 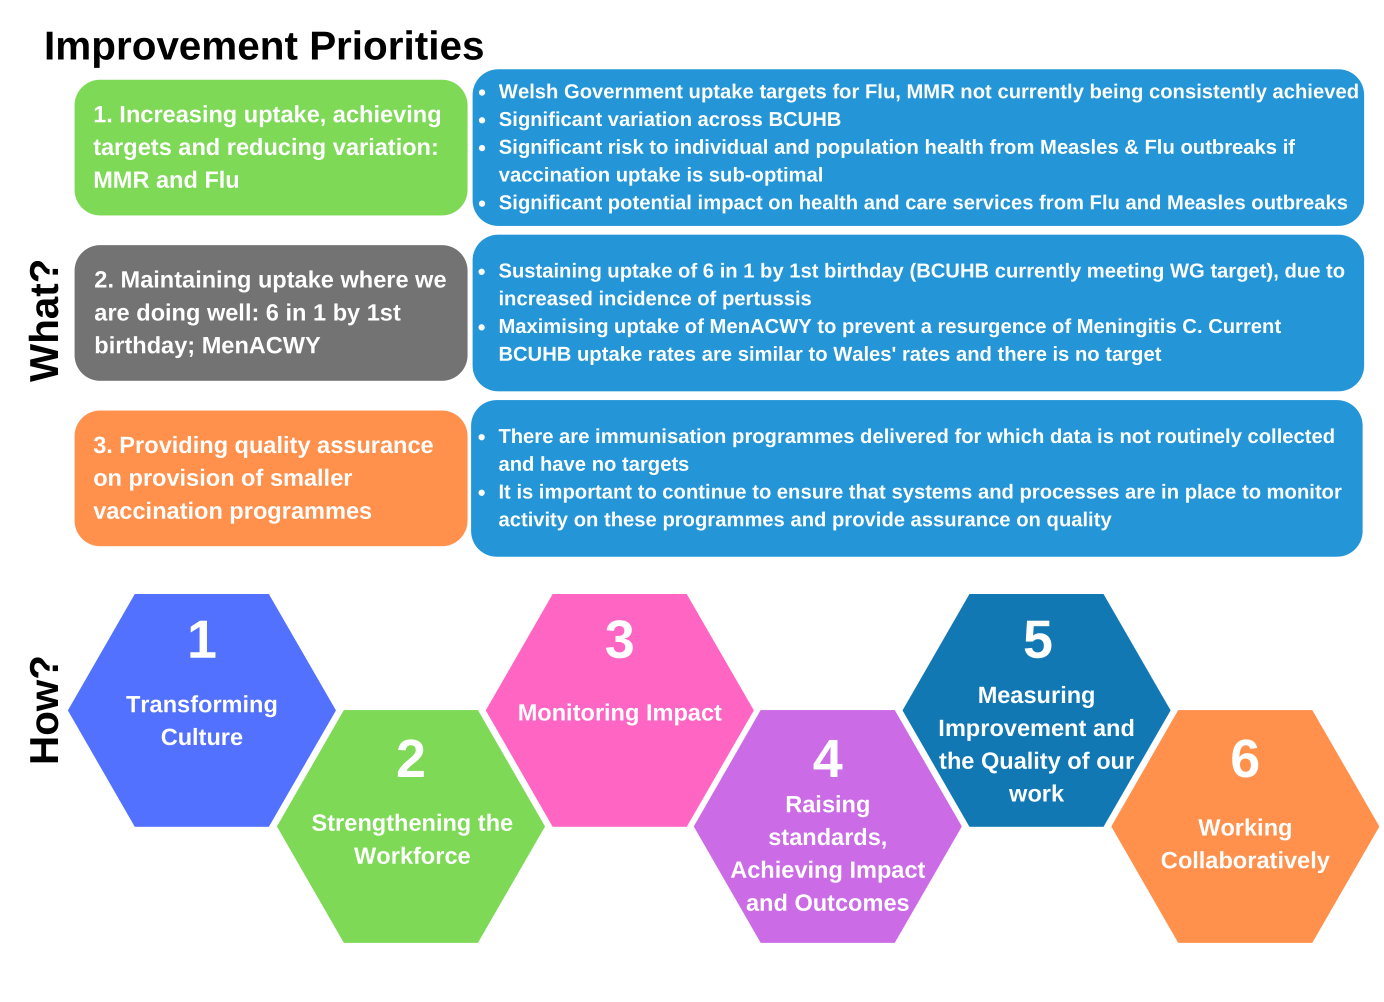 I want to click on Collaboratively, so click(x=1245, y=862).
